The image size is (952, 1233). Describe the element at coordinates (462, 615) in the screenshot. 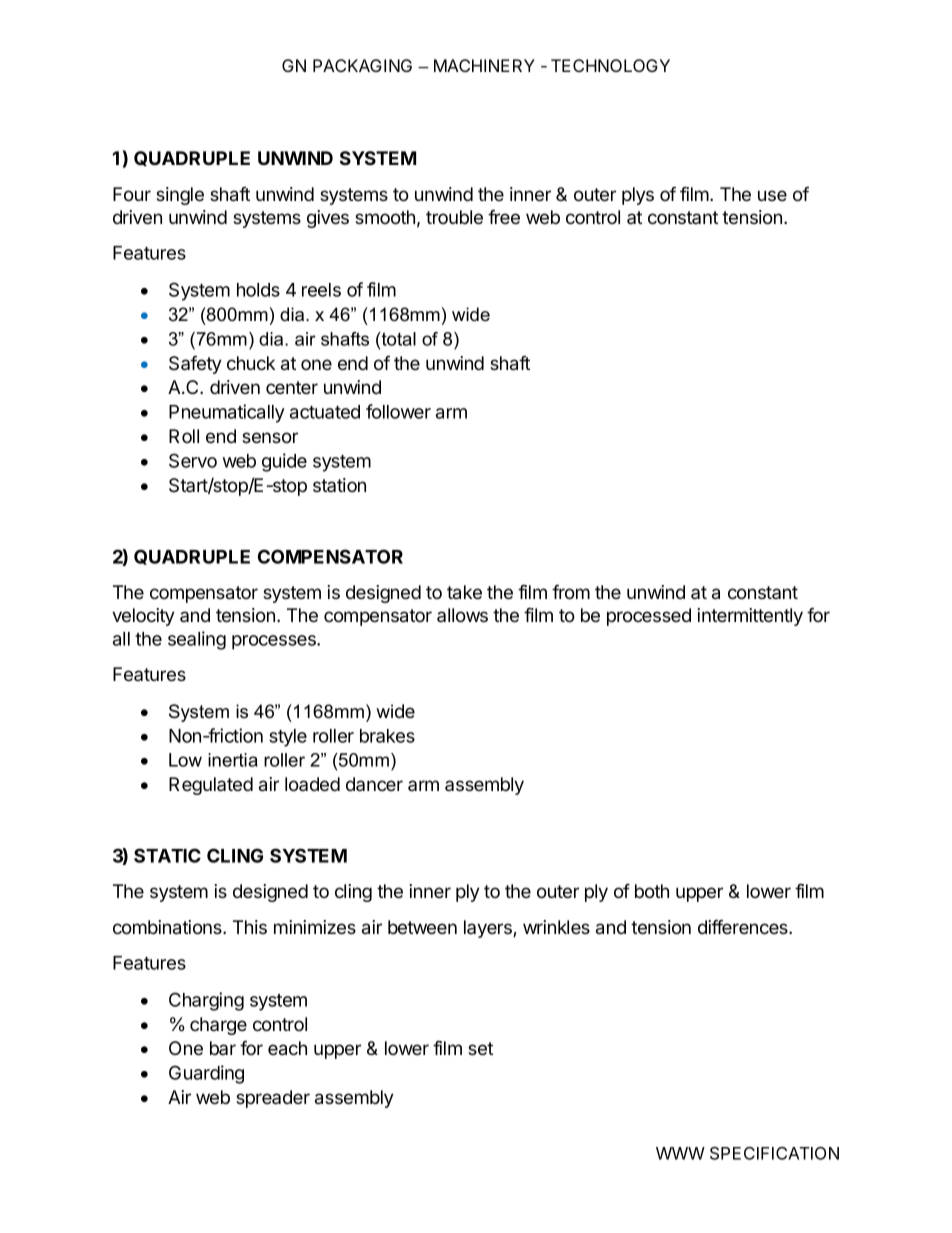

I see `allows` at that location.
